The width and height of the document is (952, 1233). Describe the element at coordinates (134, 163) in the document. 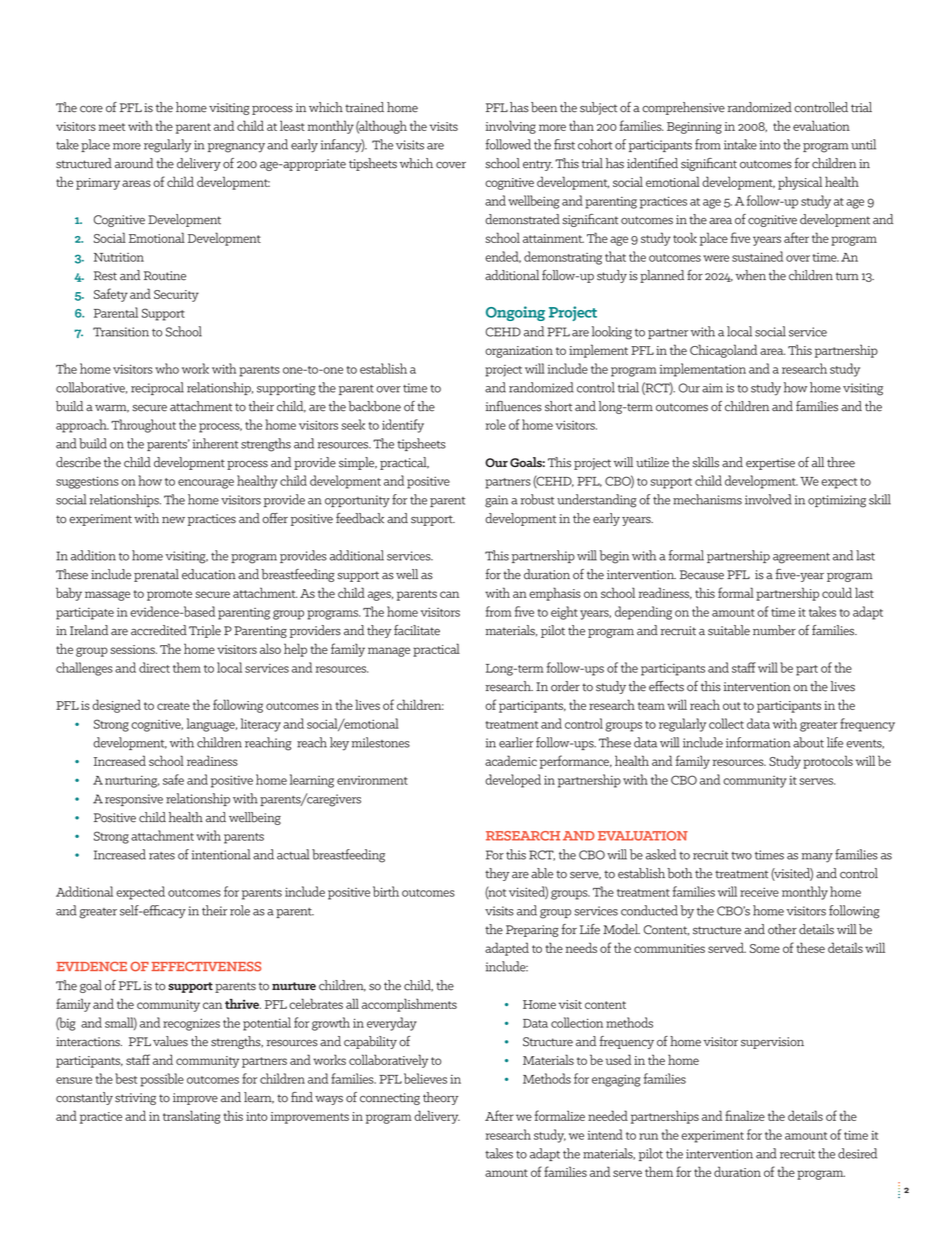

I see `around` at that location.
